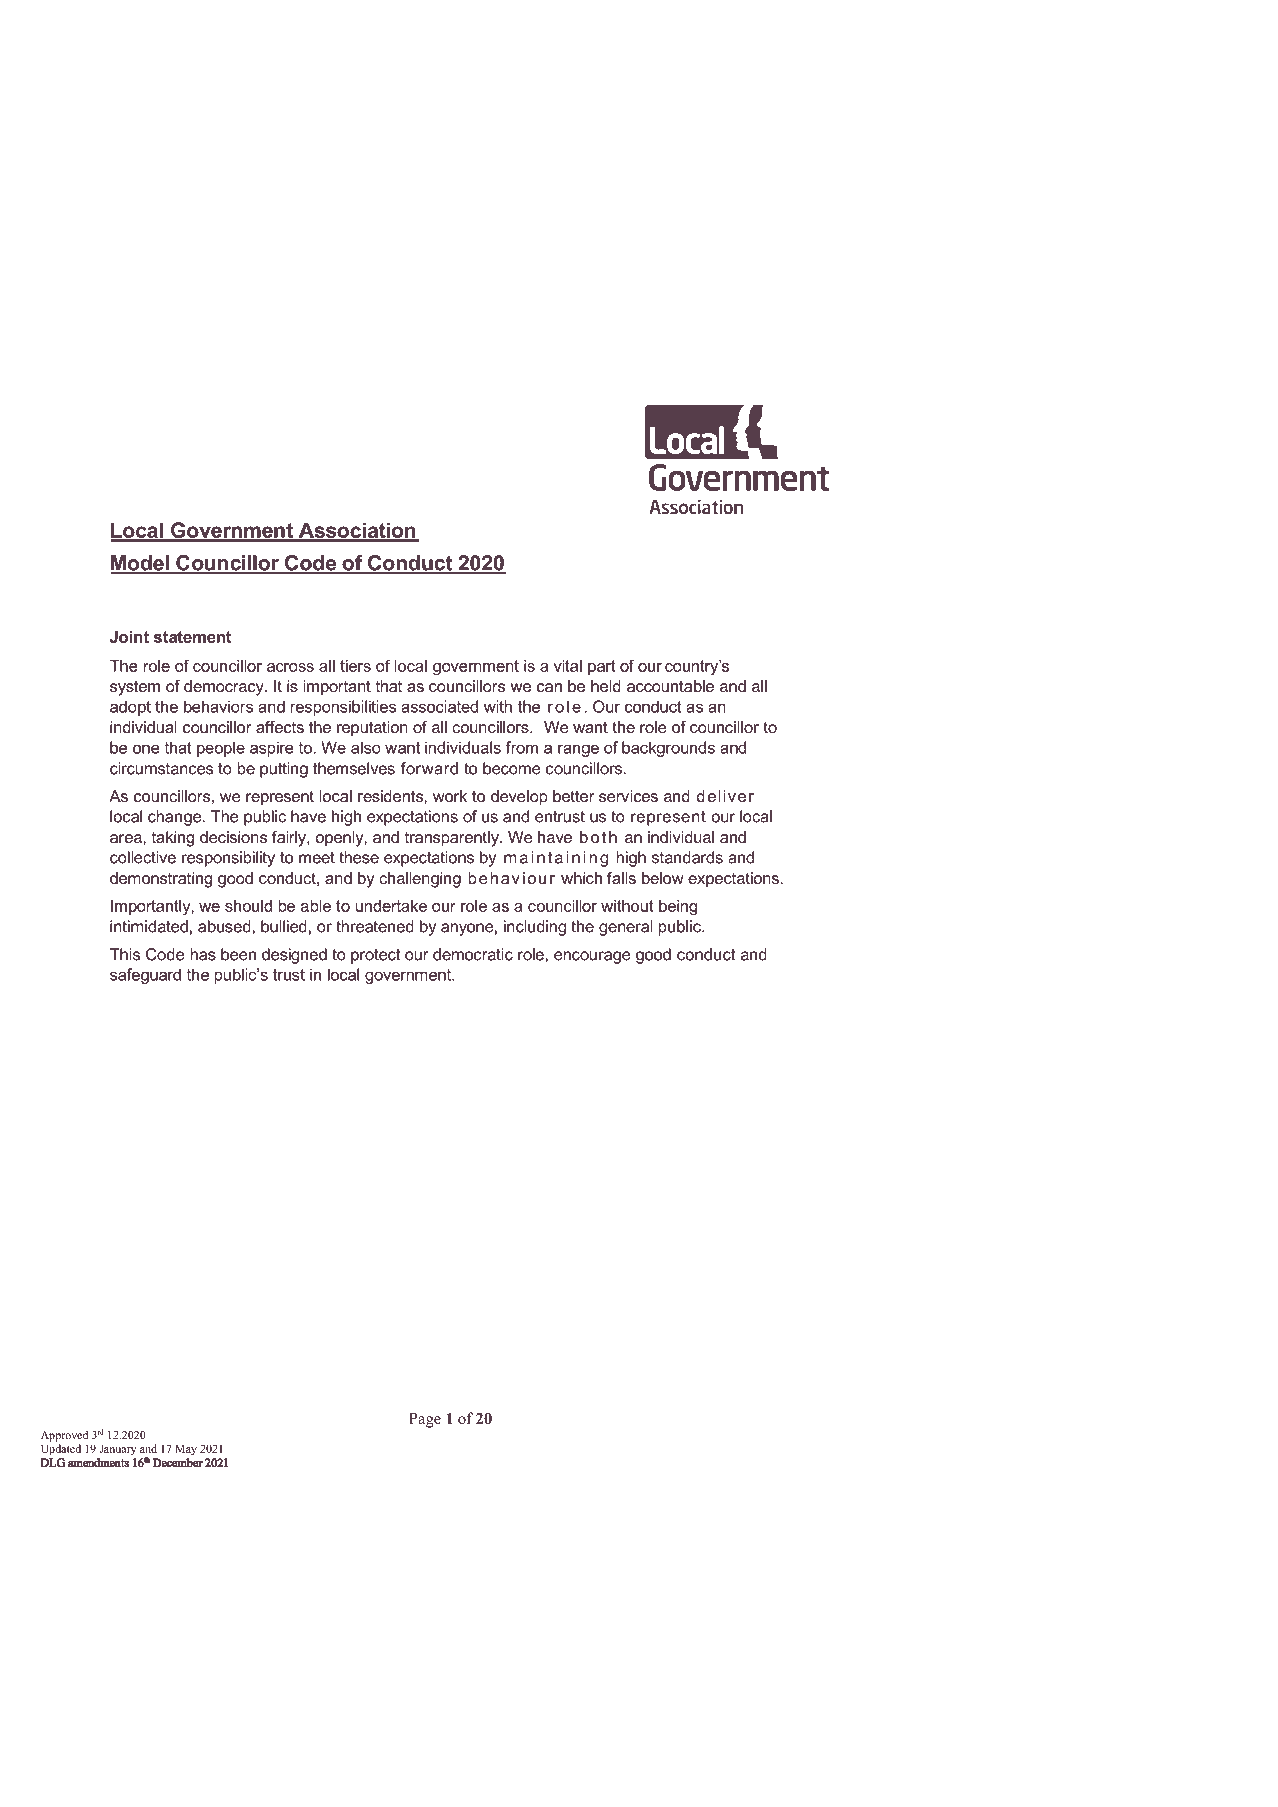  I want to click on part, so click(602, 667).
